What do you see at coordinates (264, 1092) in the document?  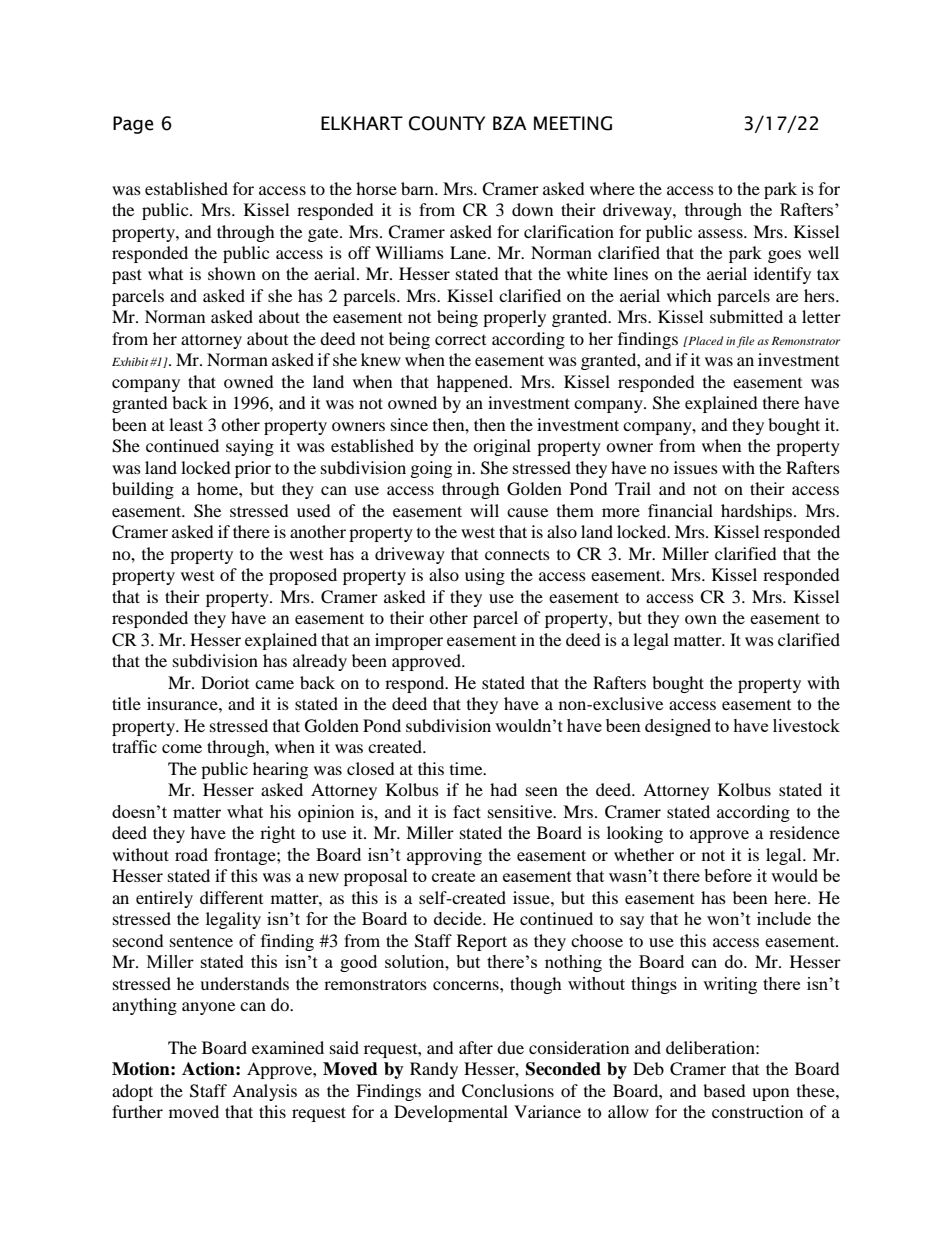 I see `Analysis` at bounding box center [264, 1092].
